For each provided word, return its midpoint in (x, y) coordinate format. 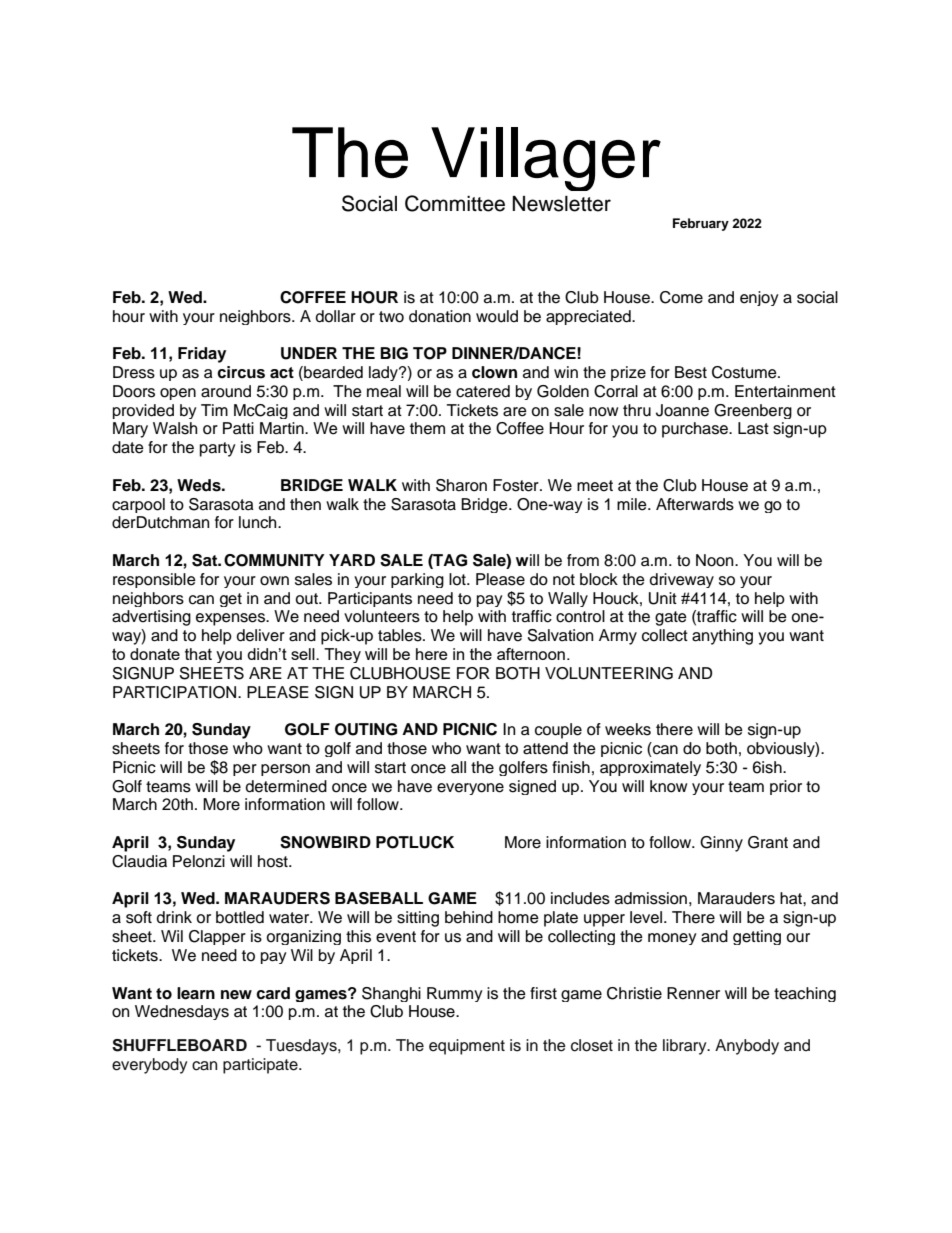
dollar (336, 316)
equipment (467, 1047)
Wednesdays (182, 1012)
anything (722, 637)
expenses (232, 619)
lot (458, 579)
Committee (455, 203)
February (701, 224)
